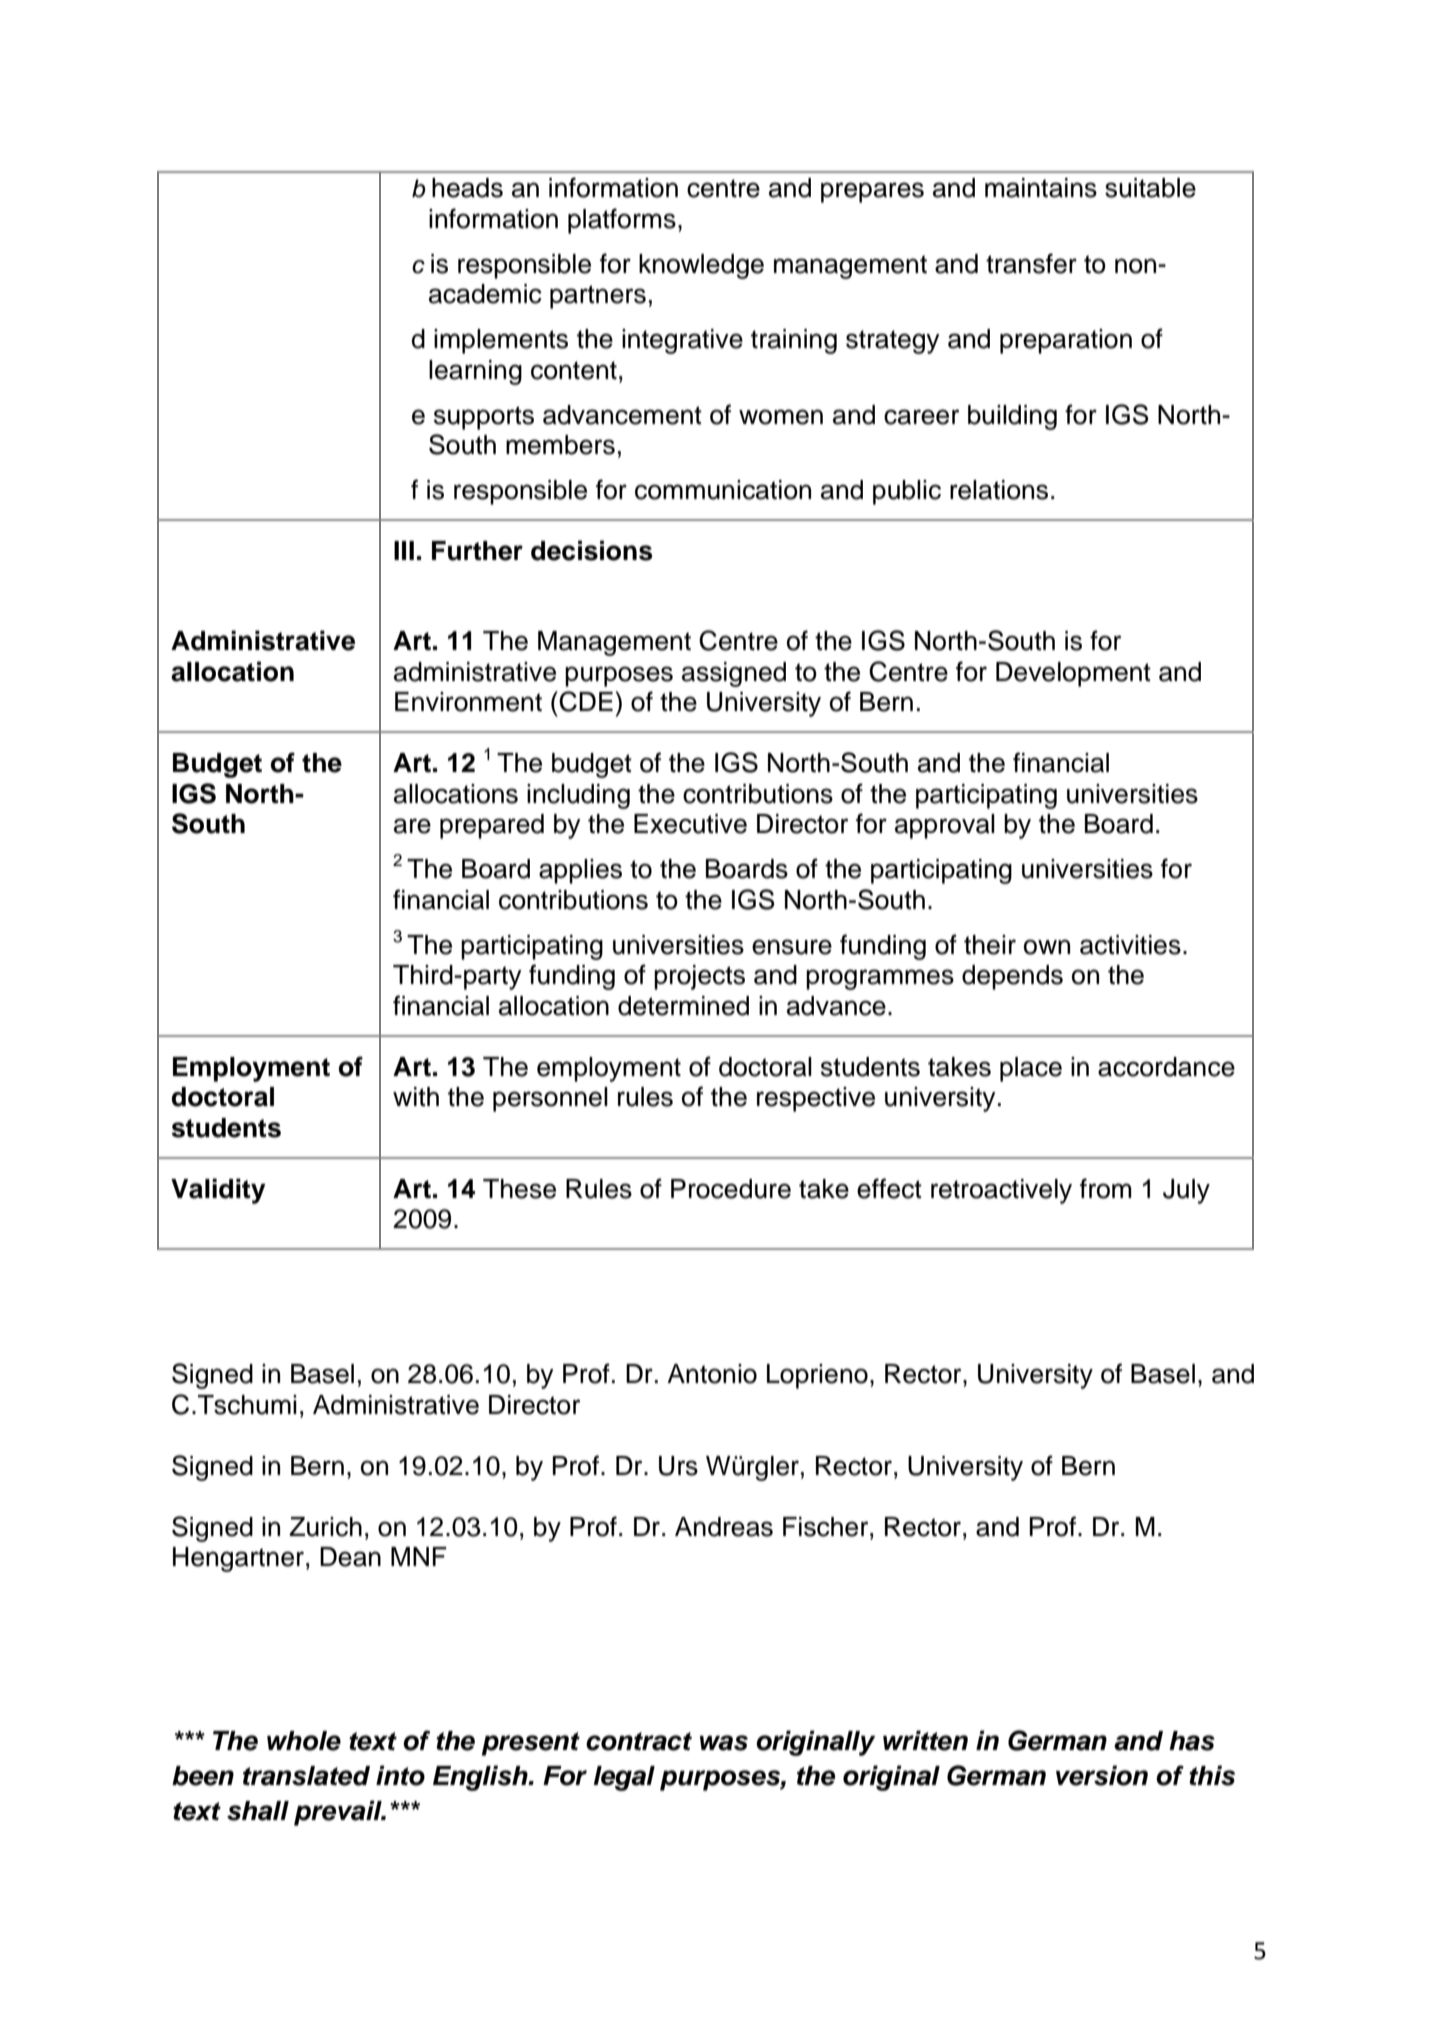 This page has width=1438, height=2034. What do you see at coordinates (326, 1527) in the page?
I see `Zurich` at bounding box center [326, 1527].
